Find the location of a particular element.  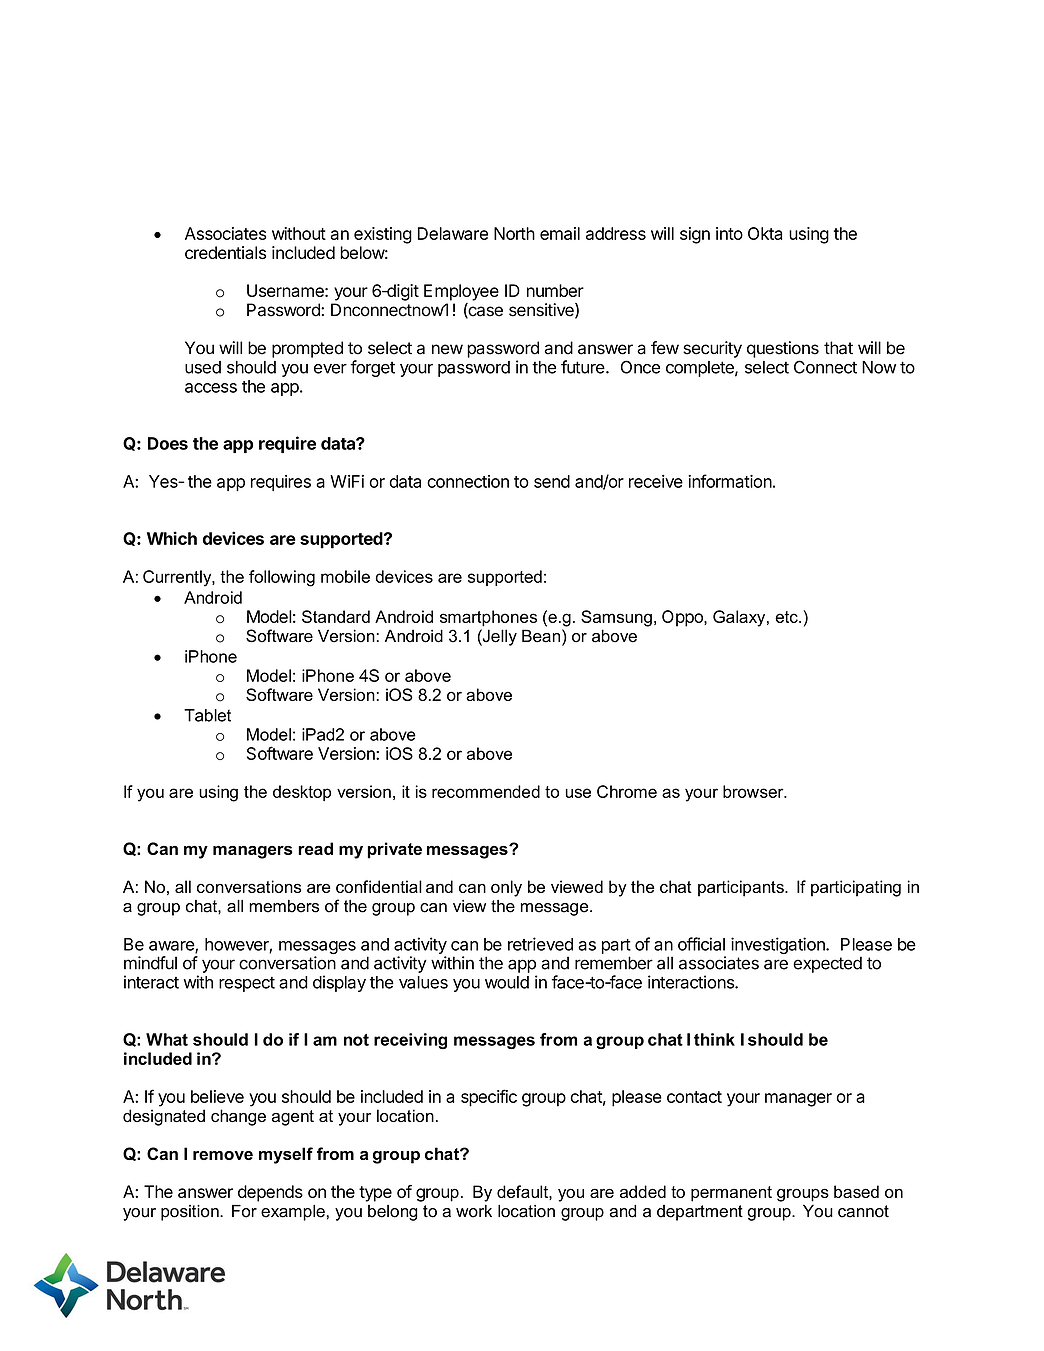

depends is located at coordinates (270, 1193).
